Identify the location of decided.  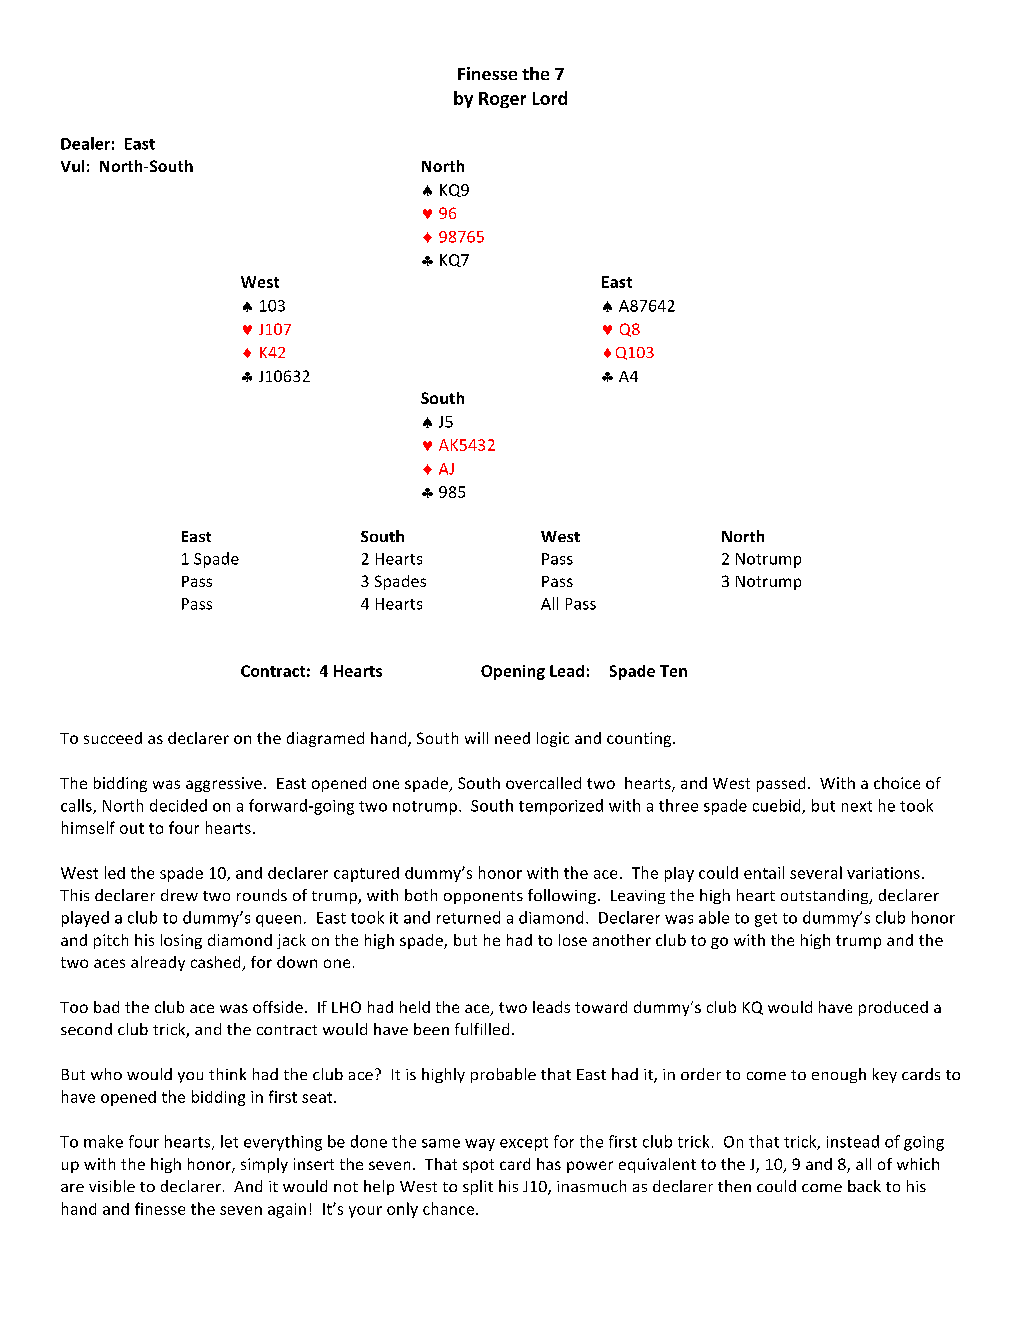
(178, 805).
